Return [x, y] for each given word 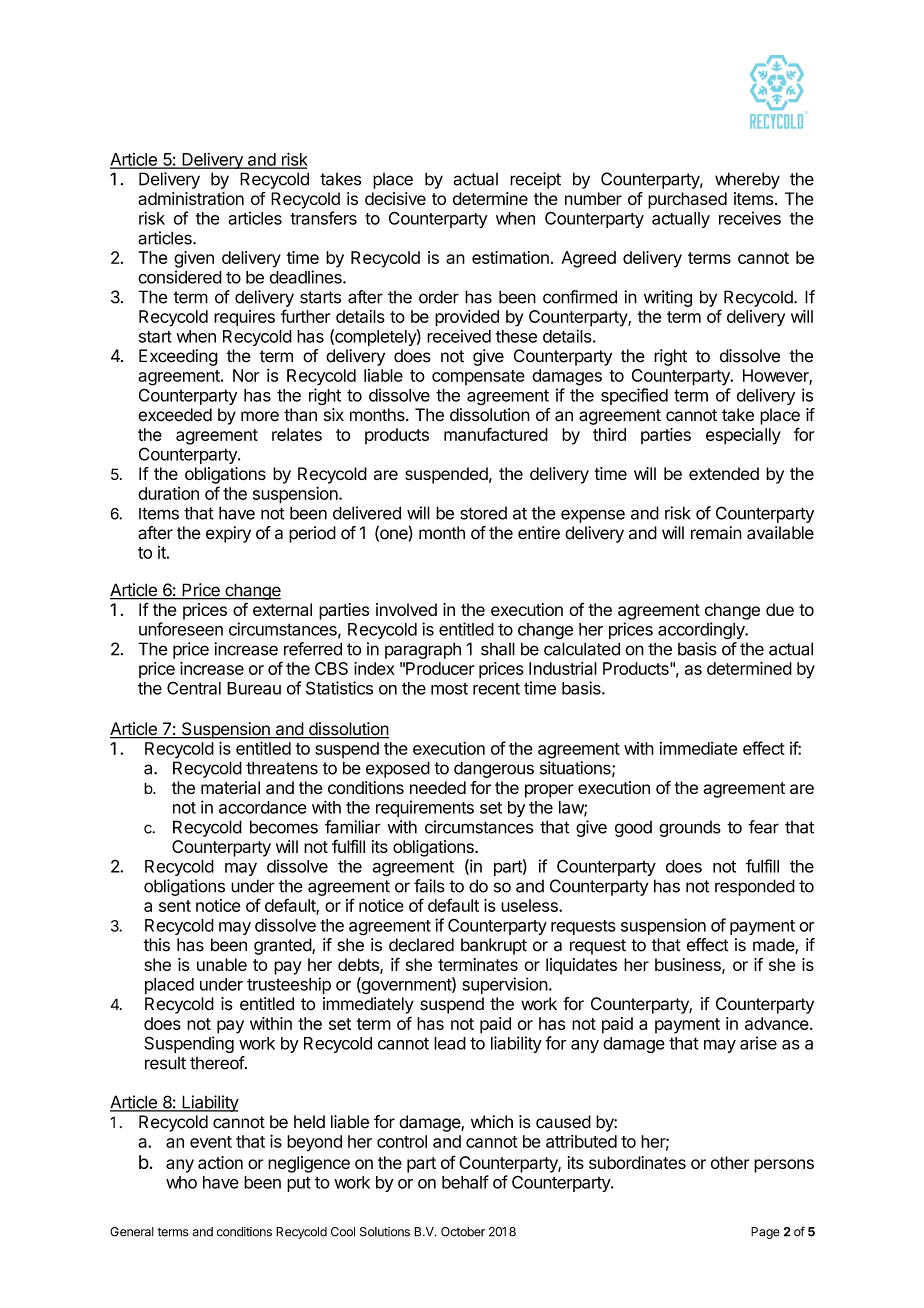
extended [724, 473]
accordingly [702, 631]
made [774, 946]
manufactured [496, 434]
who [181, 1182]
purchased [687, 200]
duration [168, 493]
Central [194, 688]
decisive [395, 199]
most [449, 689]
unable [222, 964]
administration [191, 199]
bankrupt [494, 946]
